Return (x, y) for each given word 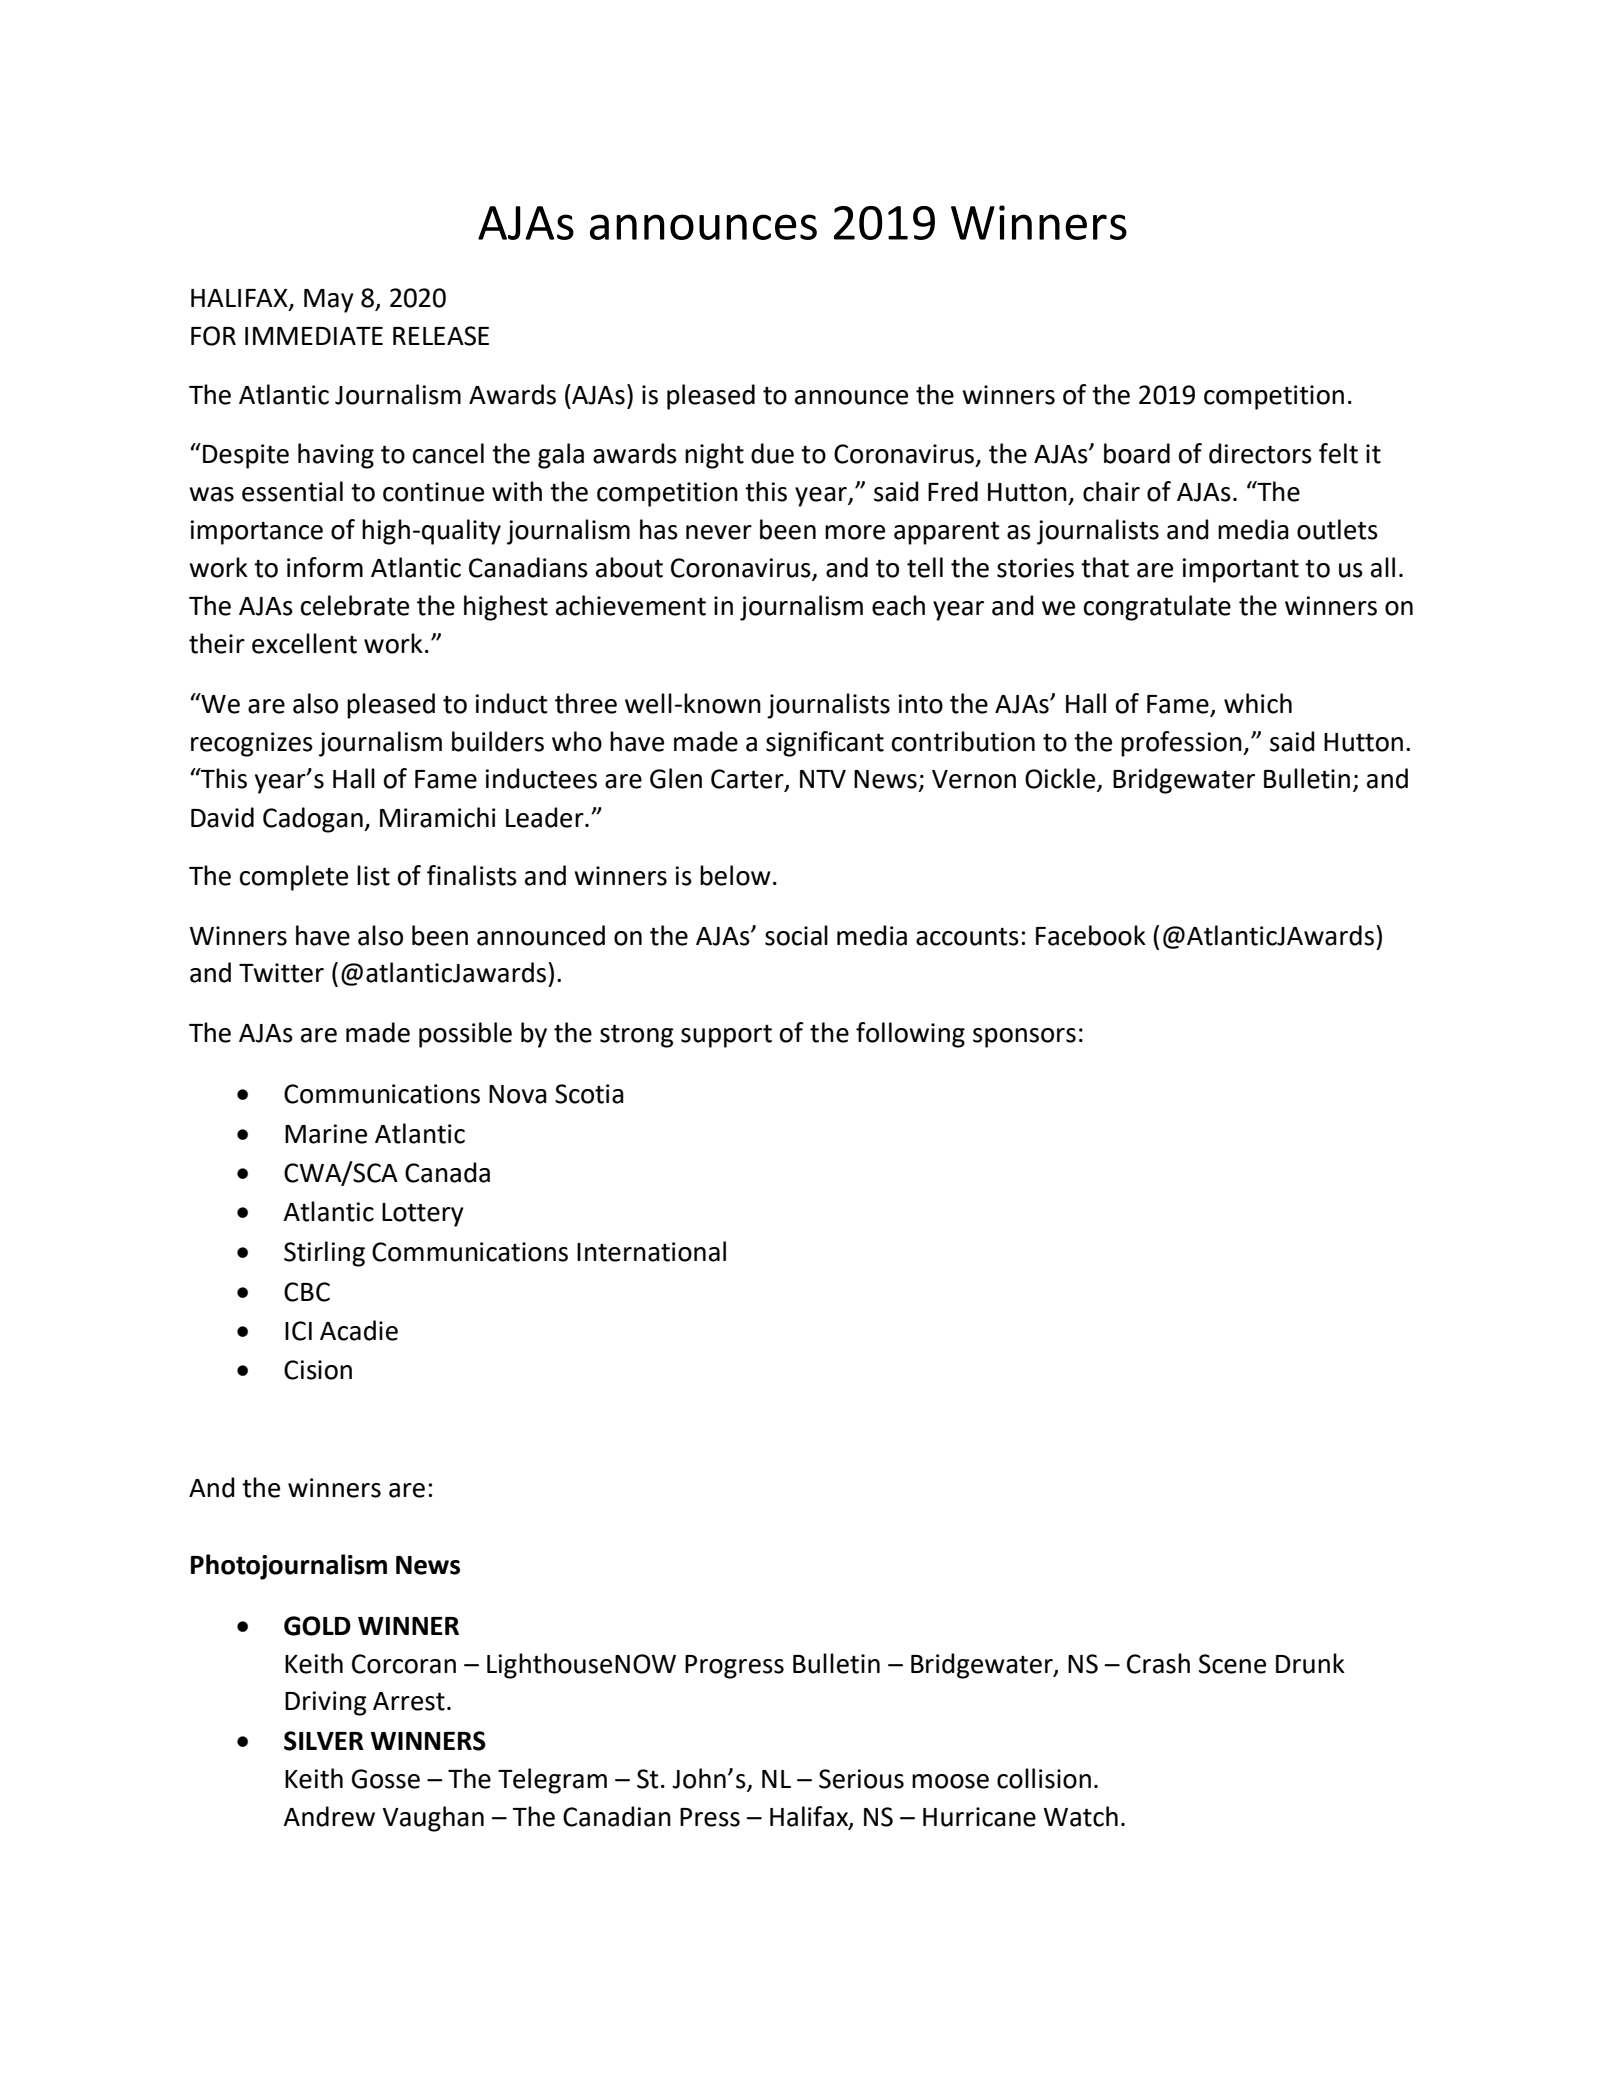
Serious (861, 1779)
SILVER (324, 1741)
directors (1260, 453)
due (772, 453)
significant (825, 744)
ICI (298, 1331)
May (329, 301)
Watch (1080, 1816)
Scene (1232, 1664)
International (651, 1251)
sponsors (1024, 1038)
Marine (326, 1134)
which (1258, 703)
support (726, 1036)
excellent (304, 643)
